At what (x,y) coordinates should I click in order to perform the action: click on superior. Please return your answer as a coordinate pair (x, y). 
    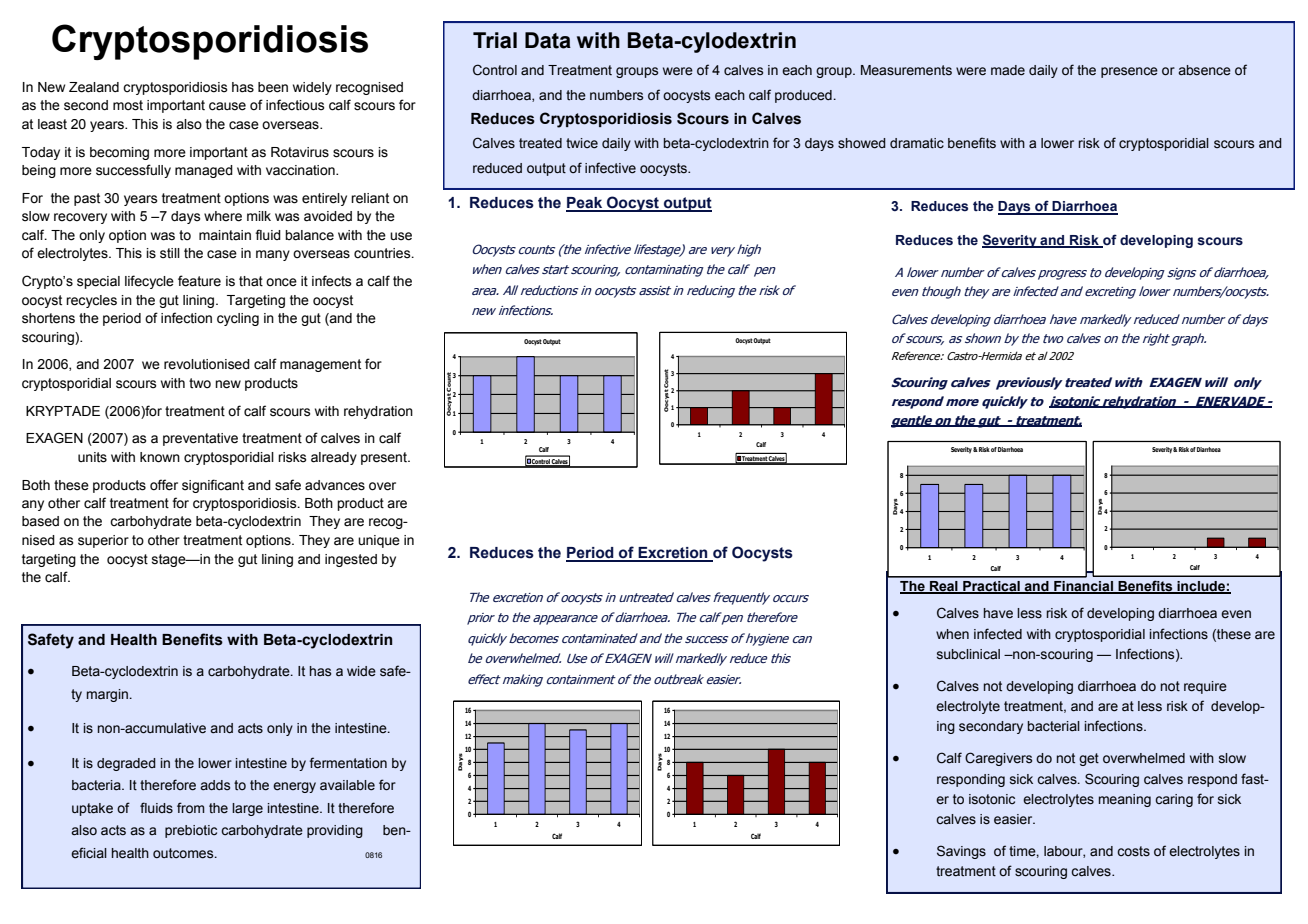
    Looking at the image, I should click on (103, 541).
